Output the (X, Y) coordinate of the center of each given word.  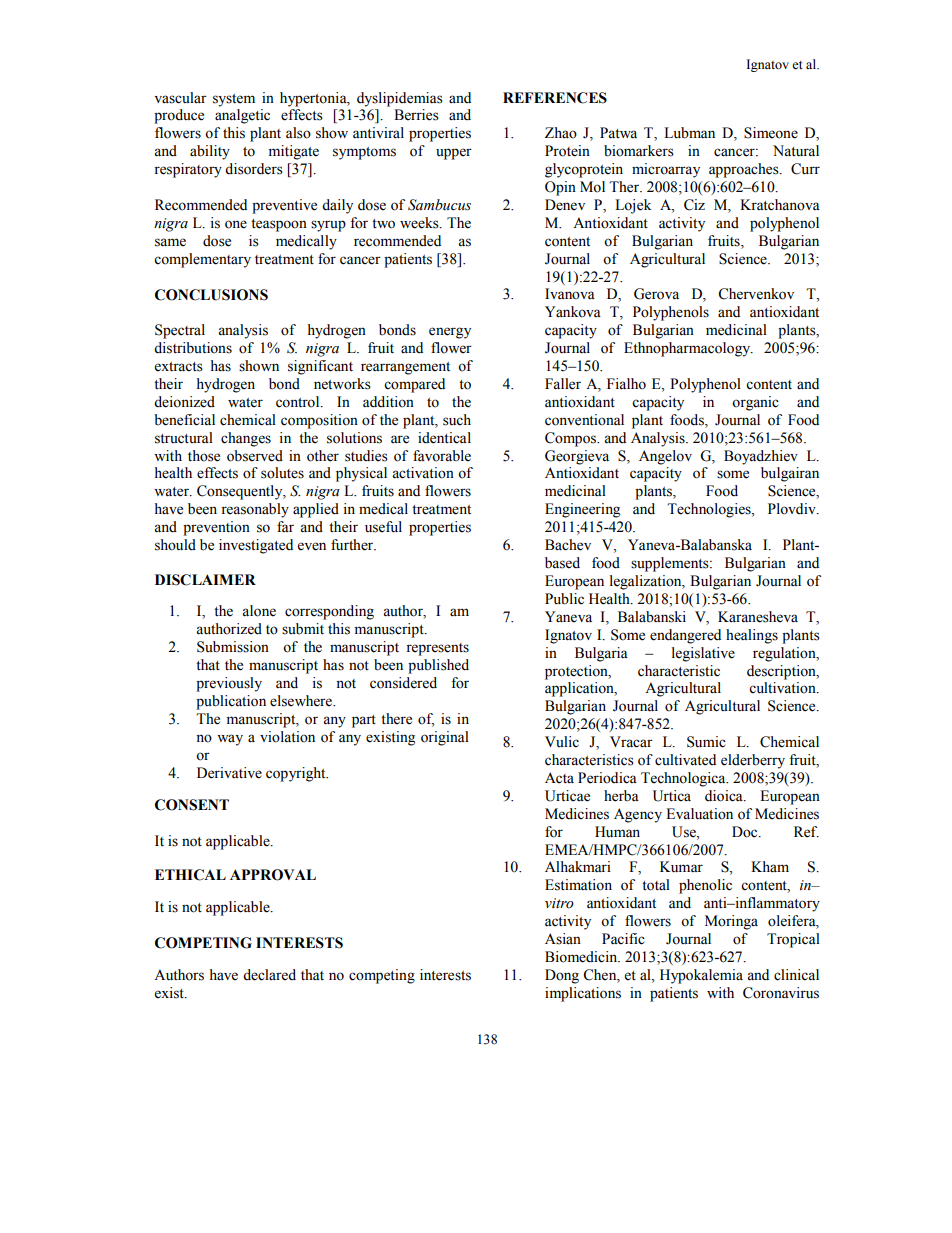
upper (454, 154)
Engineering (582, 510)
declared (269, 975)
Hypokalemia (701, 976)
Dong (562, 976)
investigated (256, 546)
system (234, 100)
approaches (745, 170)
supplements (671, 564)
